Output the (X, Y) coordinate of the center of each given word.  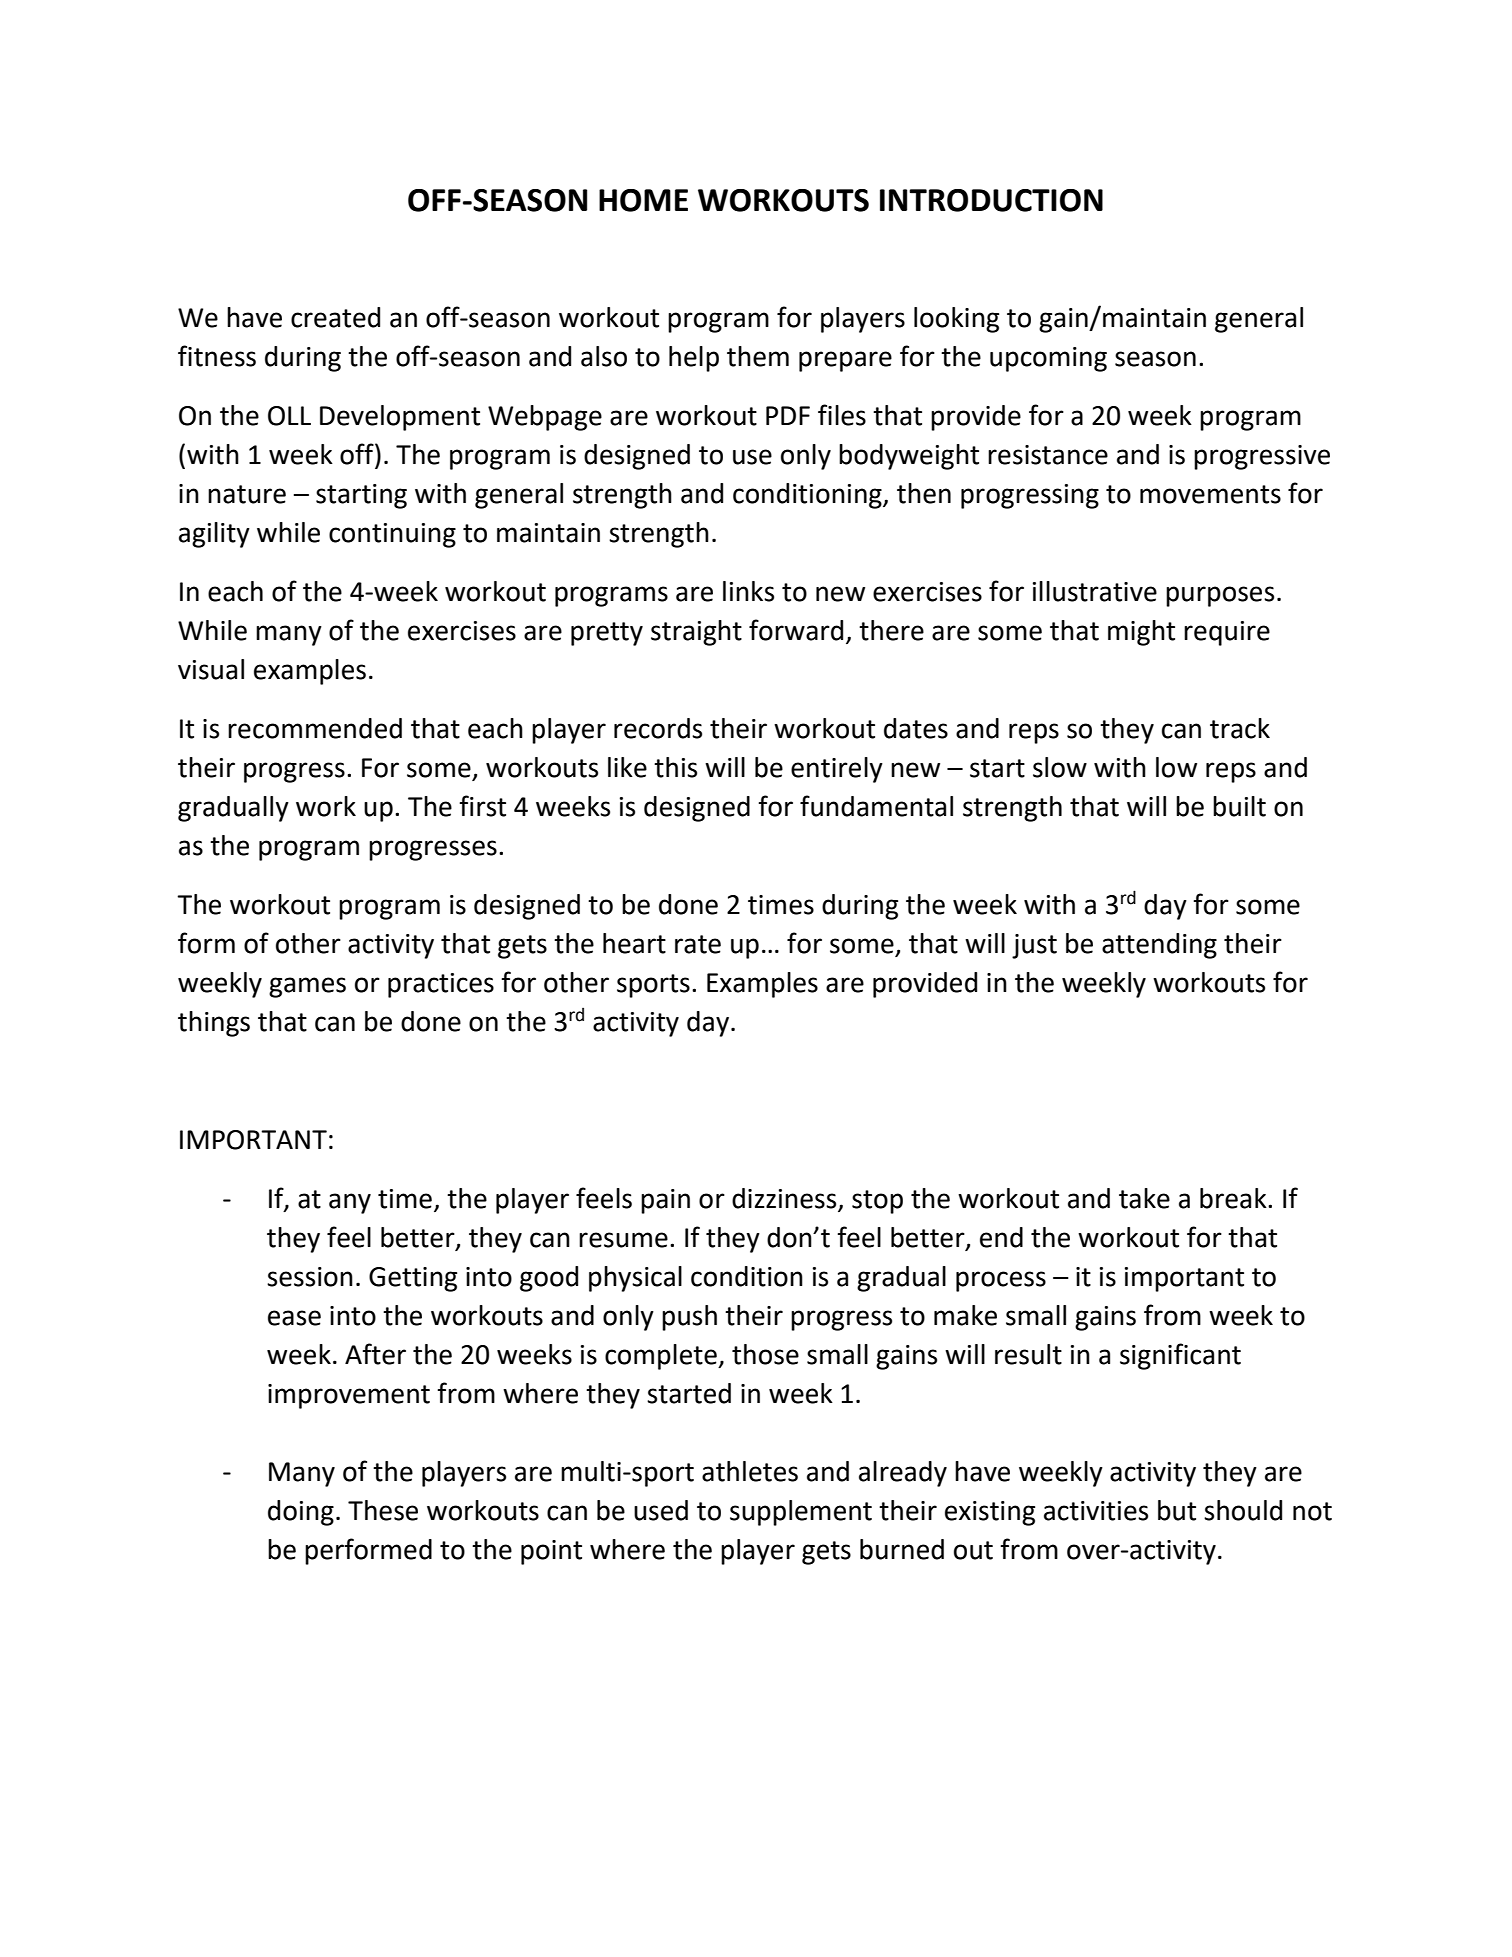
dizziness (784, 1198)
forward (796, 630)
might (1141, 633)
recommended (315, 728)
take (1144, 1198)
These (383, 1510)
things (214, 1024)
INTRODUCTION (991, 200)
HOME (643, 200)
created (335, 317)
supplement (801, 1513)
